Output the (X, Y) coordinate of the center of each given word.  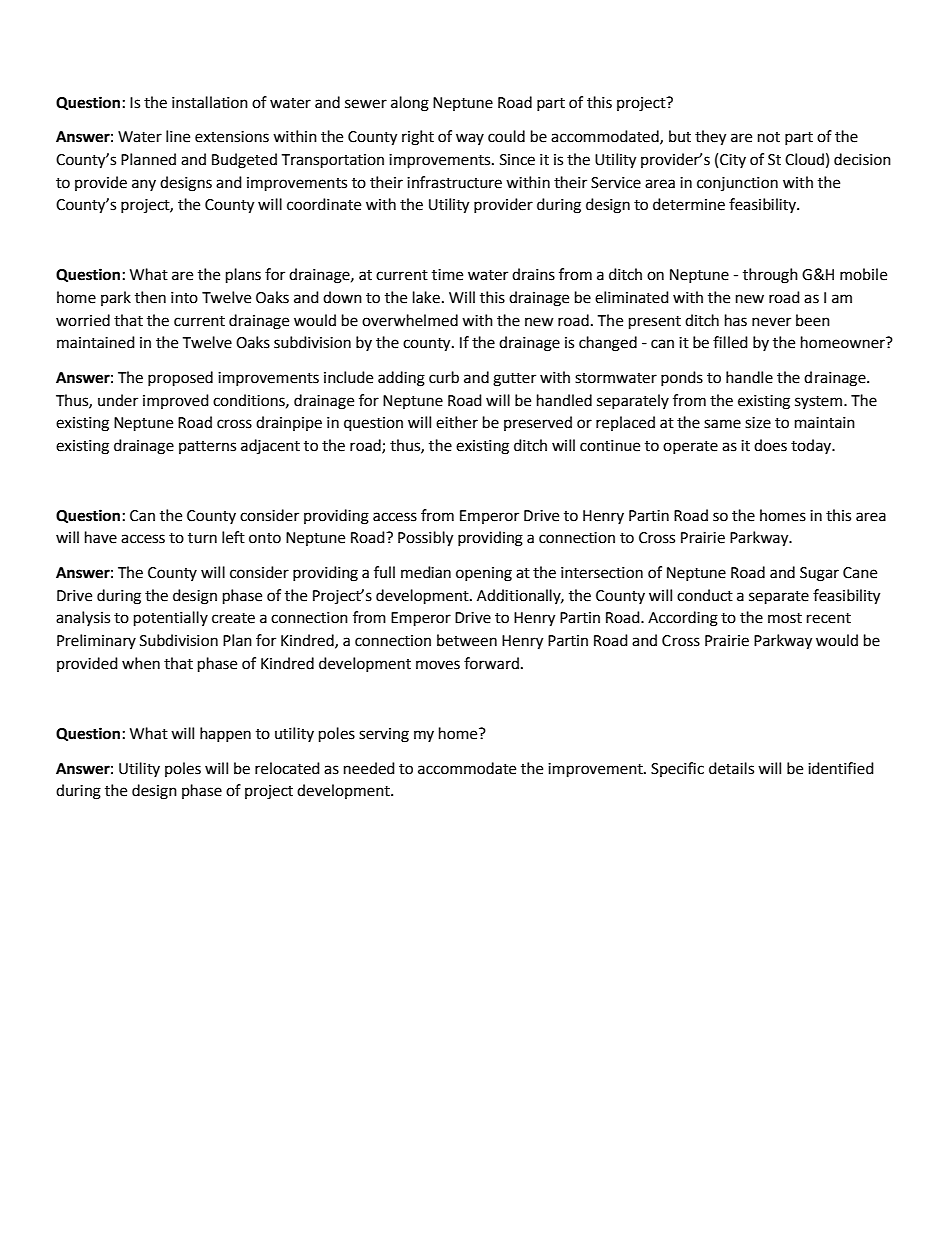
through (770, 276)
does (770, 445)
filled (730, 342)
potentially (171, 619)
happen (225, 734)
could (506, 136)
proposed (180, 379)
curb (444, 377)
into (184, 298)
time (447, 275)
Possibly (425, 539)
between (467, 640)
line (178, 136)
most (785, 618)
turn (202, 538)
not (769, 137)
